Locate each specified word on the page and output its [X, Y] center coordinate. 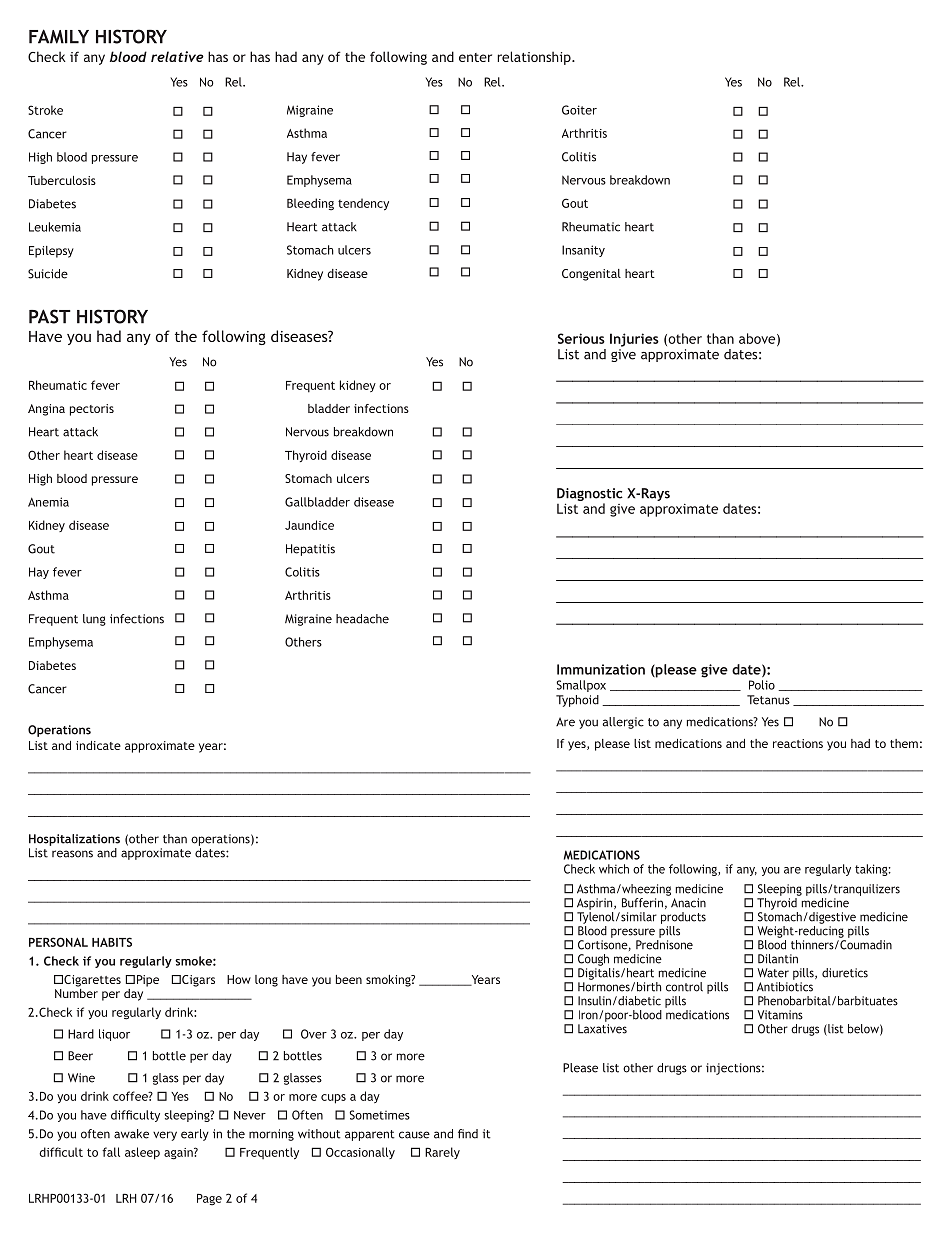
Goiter [579, 110]
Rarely [442, 1153]
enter [475, 57]
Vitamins [780, 1015]
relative [177, 56]
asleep [142, 1153]
